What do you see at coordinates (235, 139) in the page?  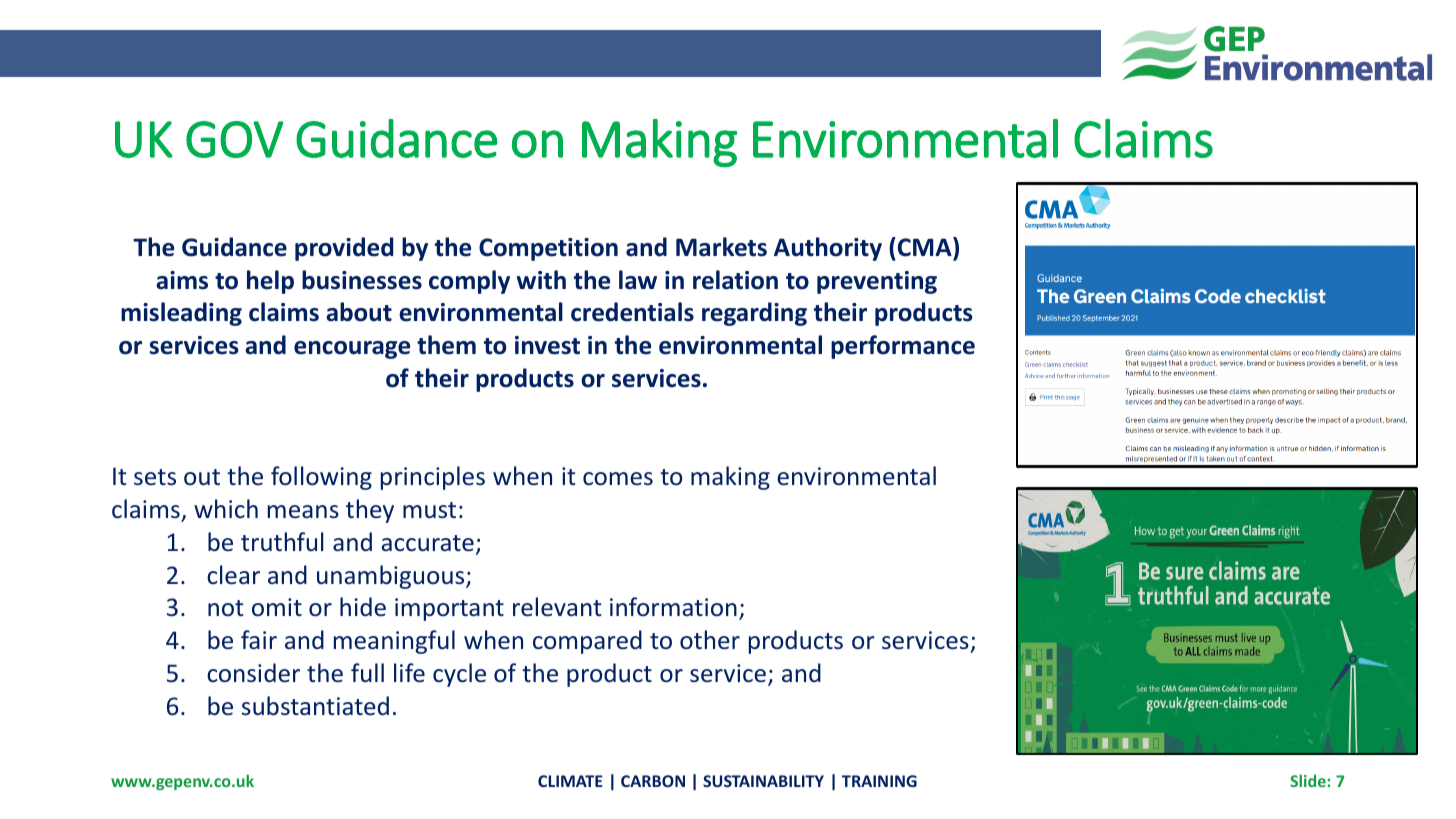 I see `GOV` at bounding box center [235, 139].
